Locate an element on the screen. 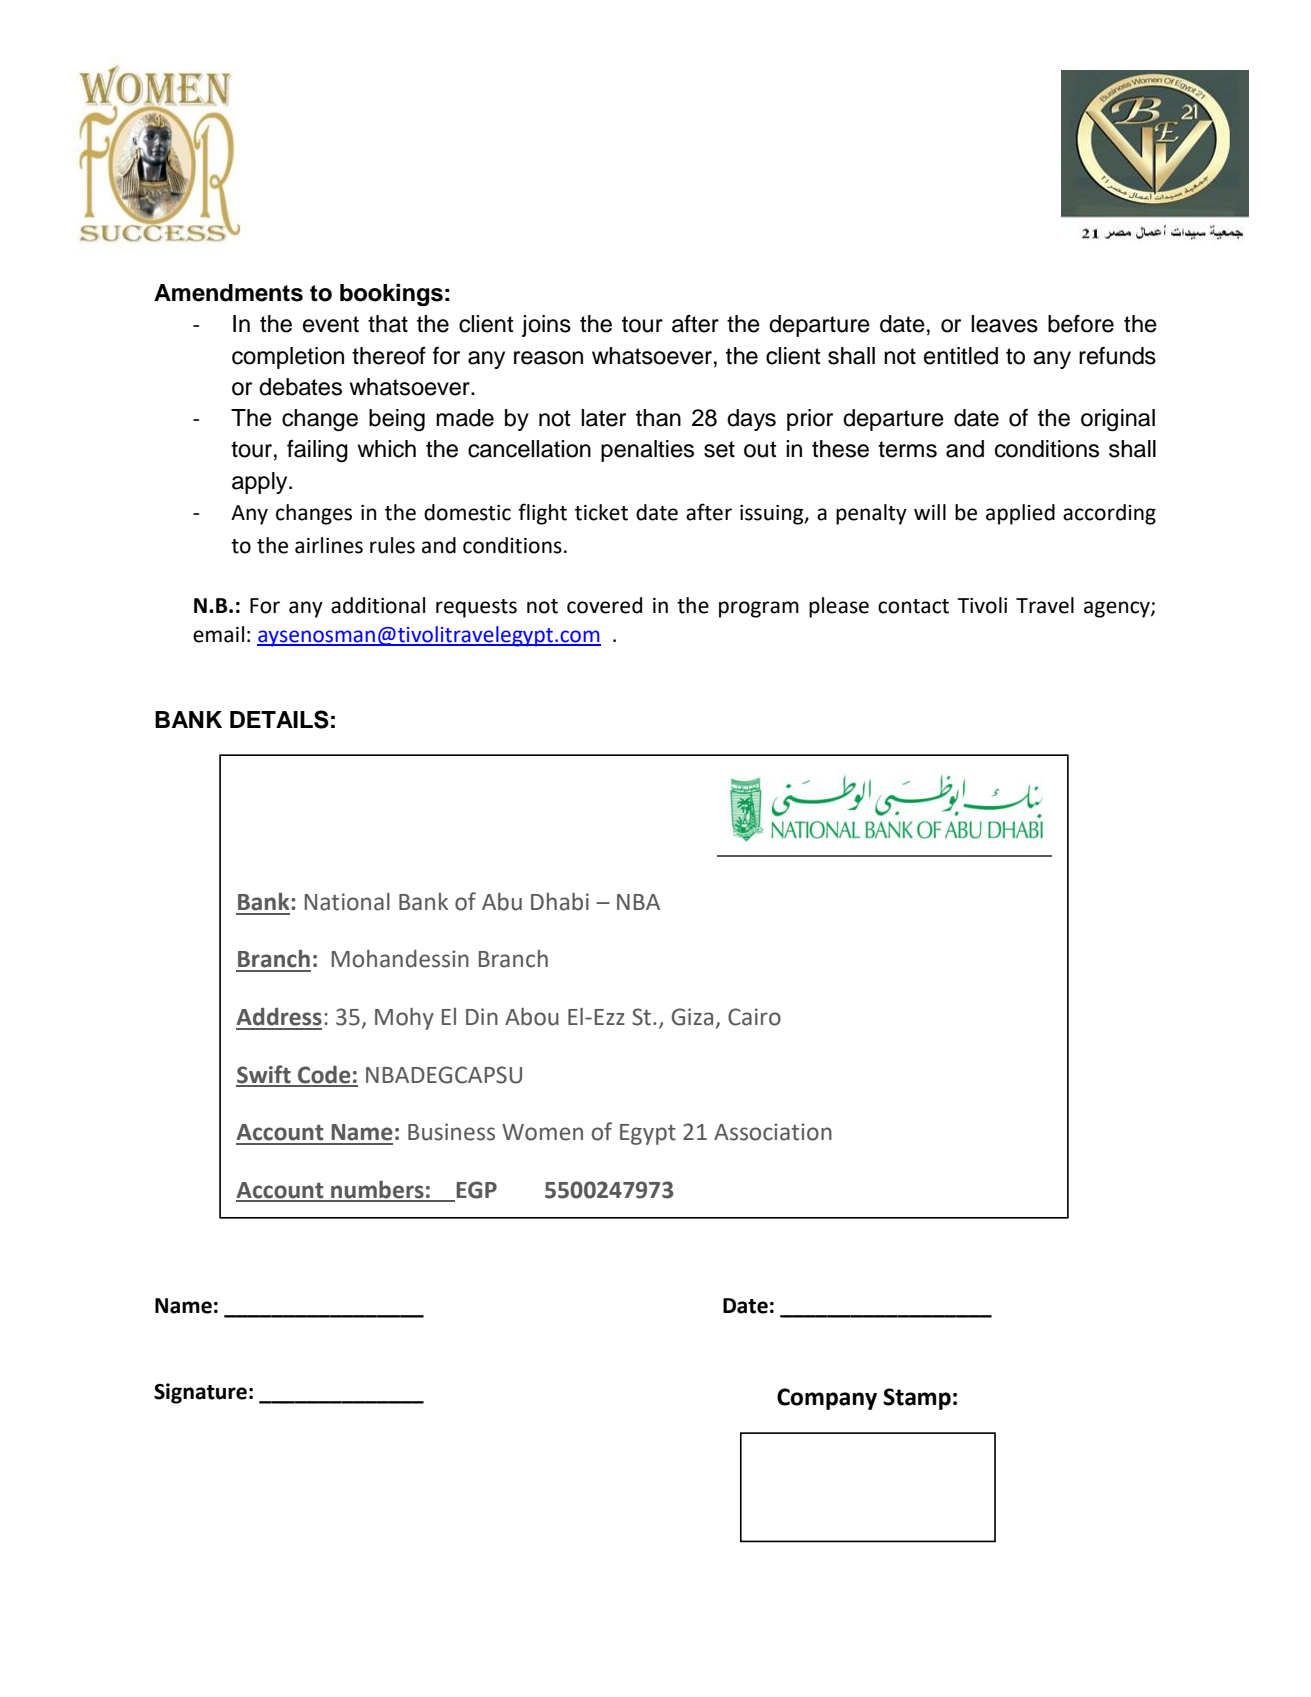 The height and width of the screenshot is (1697, 1311). Signature is located at coordinates (200, 1393).
